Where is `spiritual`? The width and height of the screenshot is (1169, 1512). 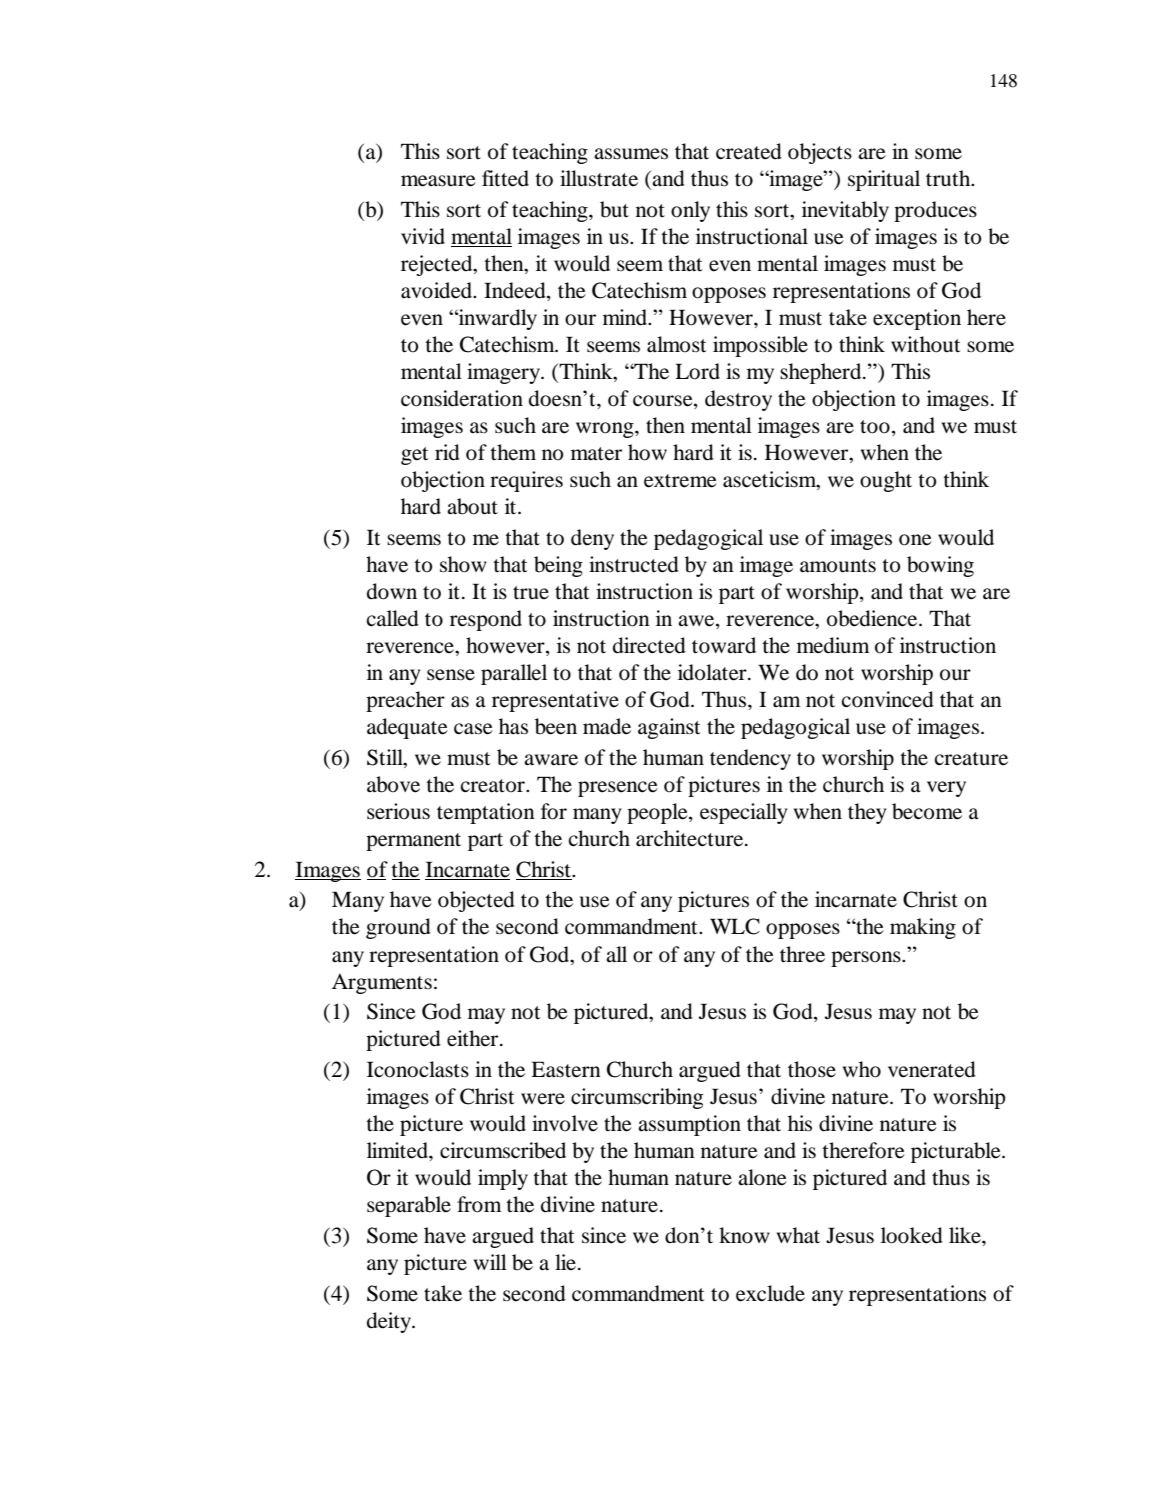
spiritual is located at coordinates (884, 180).
